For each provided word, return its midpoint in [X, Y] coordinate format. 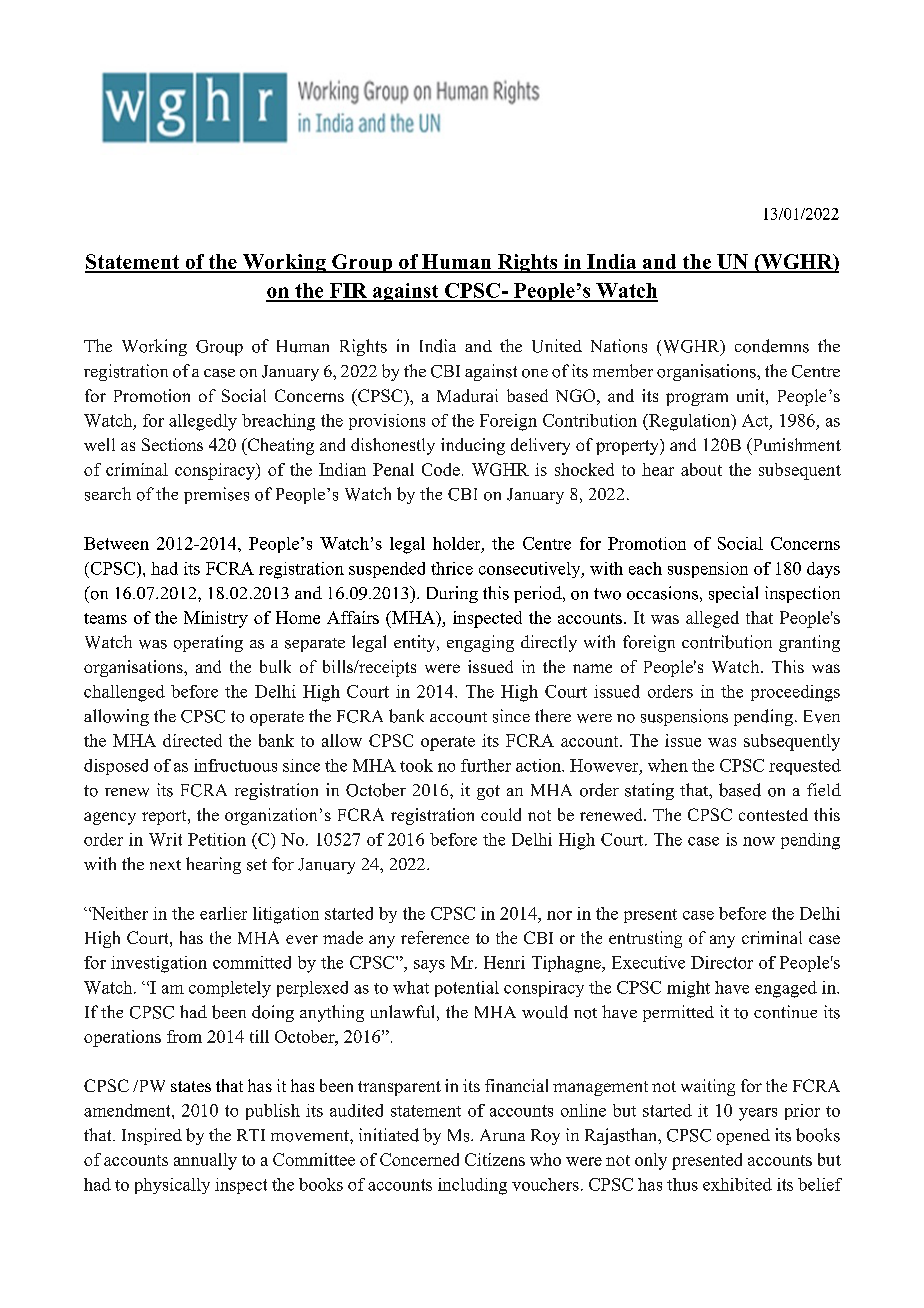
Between [116, 543]
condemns [772, 346]
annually [205, 1161]
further [486, 765]
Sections [172, 444]
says [429, 966]
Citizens [495, 1159]
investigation [159, 964]
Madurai [467, 395]
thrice [452, 568]
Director [722, 962]
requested [805, 767]
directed [192, 740]
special [733, 594]
